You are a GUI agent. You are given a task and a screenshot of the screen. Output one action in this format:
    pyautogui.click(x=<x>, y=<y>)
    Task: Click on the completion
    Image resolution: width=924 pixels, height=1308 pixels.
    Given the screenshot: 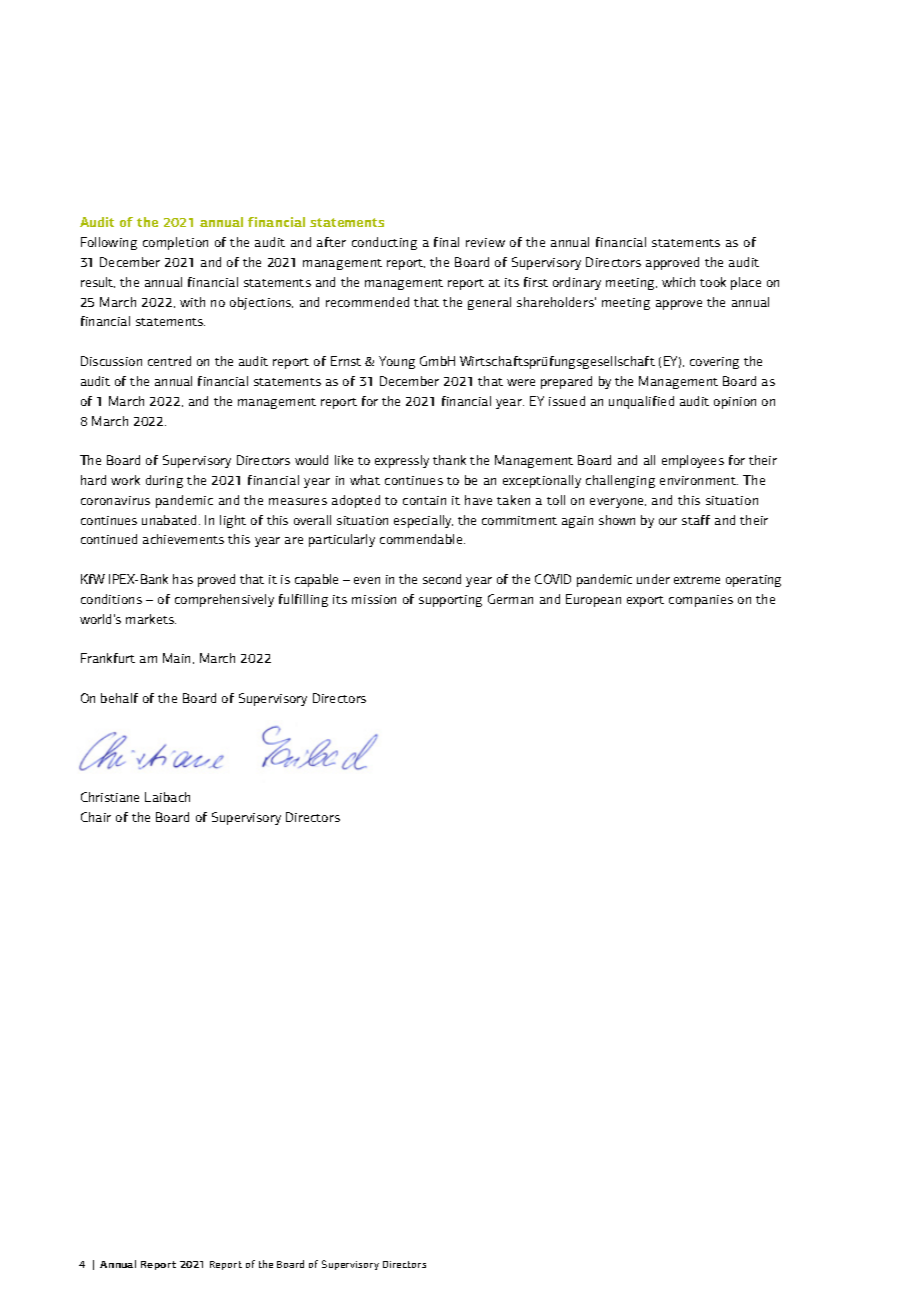 What is the action you would take?
    pyautogui.click(x=175, y=243)
